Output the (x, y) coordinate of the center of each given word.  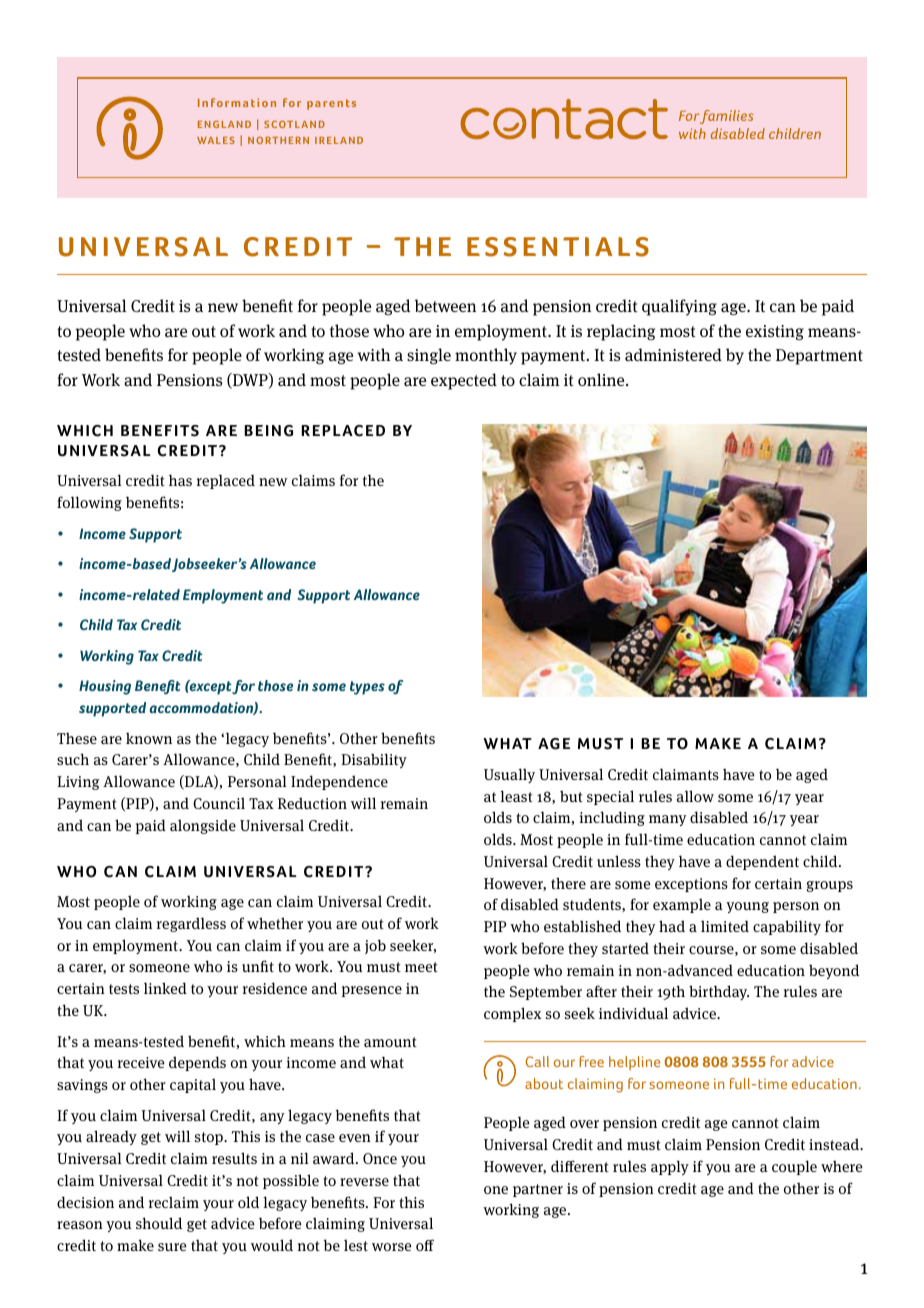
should (159, 1223)
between (445, 305)
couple (794, 1167)
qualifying (679, 307)
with (374, 354)
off (425, 1245)
